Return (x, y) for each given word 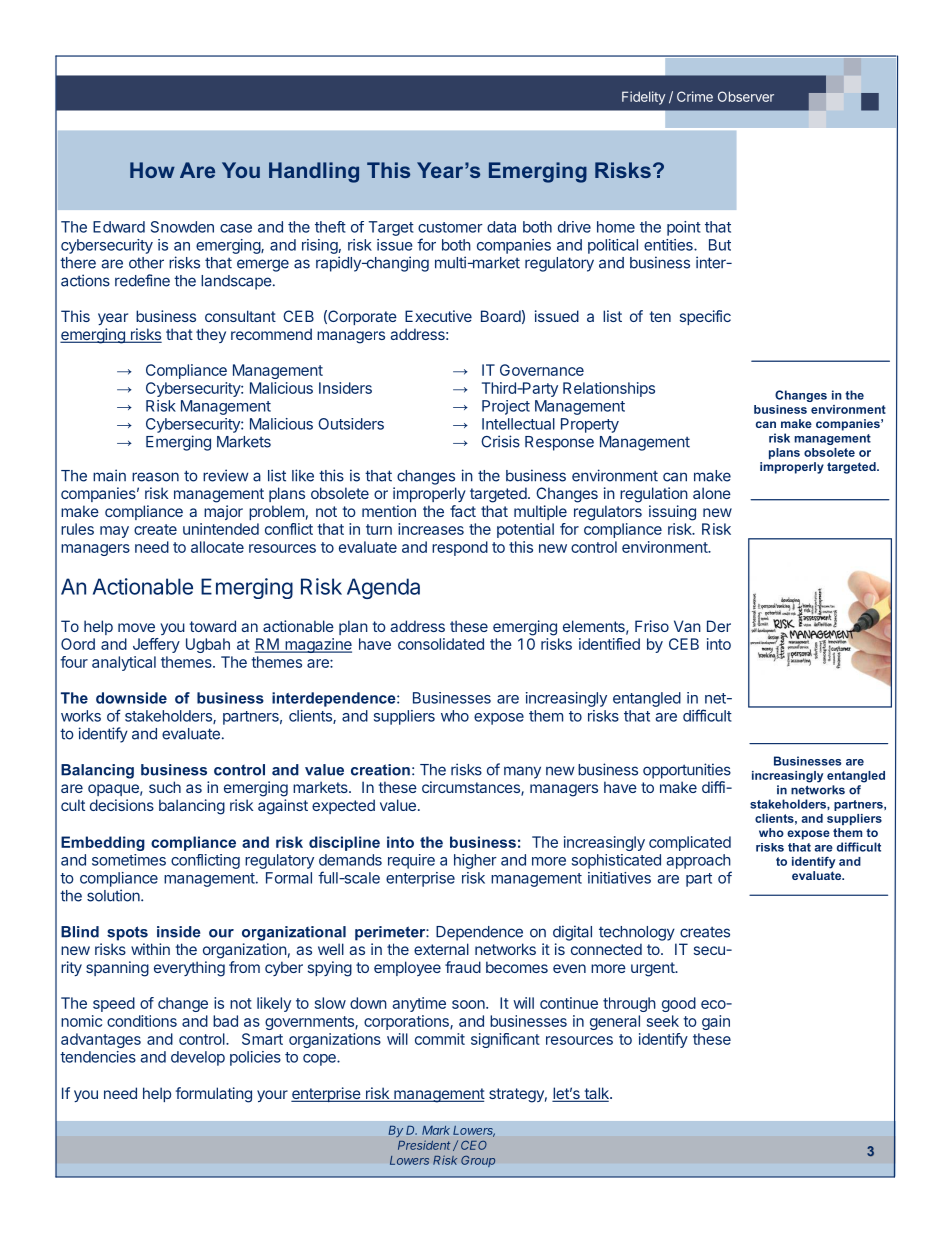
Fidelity (643, 98)
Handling (314, 172)
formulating (214, 1095)
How (152, 170)
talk (596, 1094)
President (424, 1145)
